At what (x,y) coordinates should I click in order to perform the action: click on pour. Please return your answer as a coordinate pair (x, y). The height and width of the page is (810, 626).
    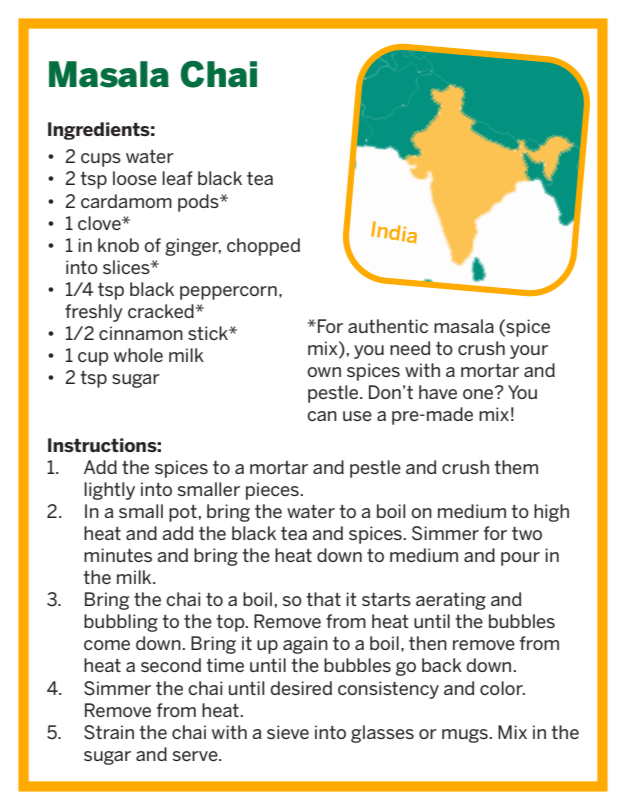
    Looking at the image, I should click on (520, 559).
